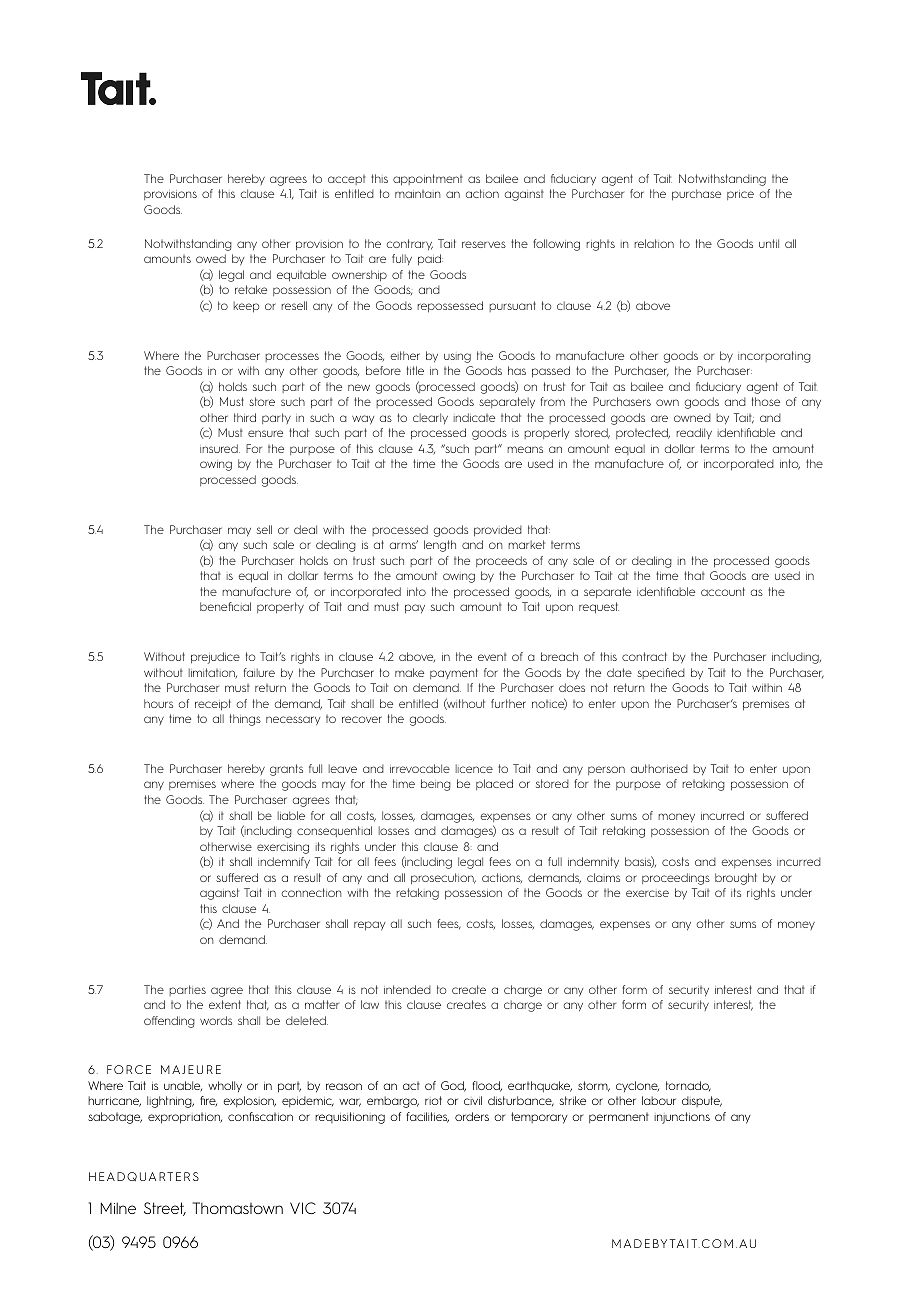  Describe the element at coordinates (213, 705) in the document. I see `receipt` at that location.
